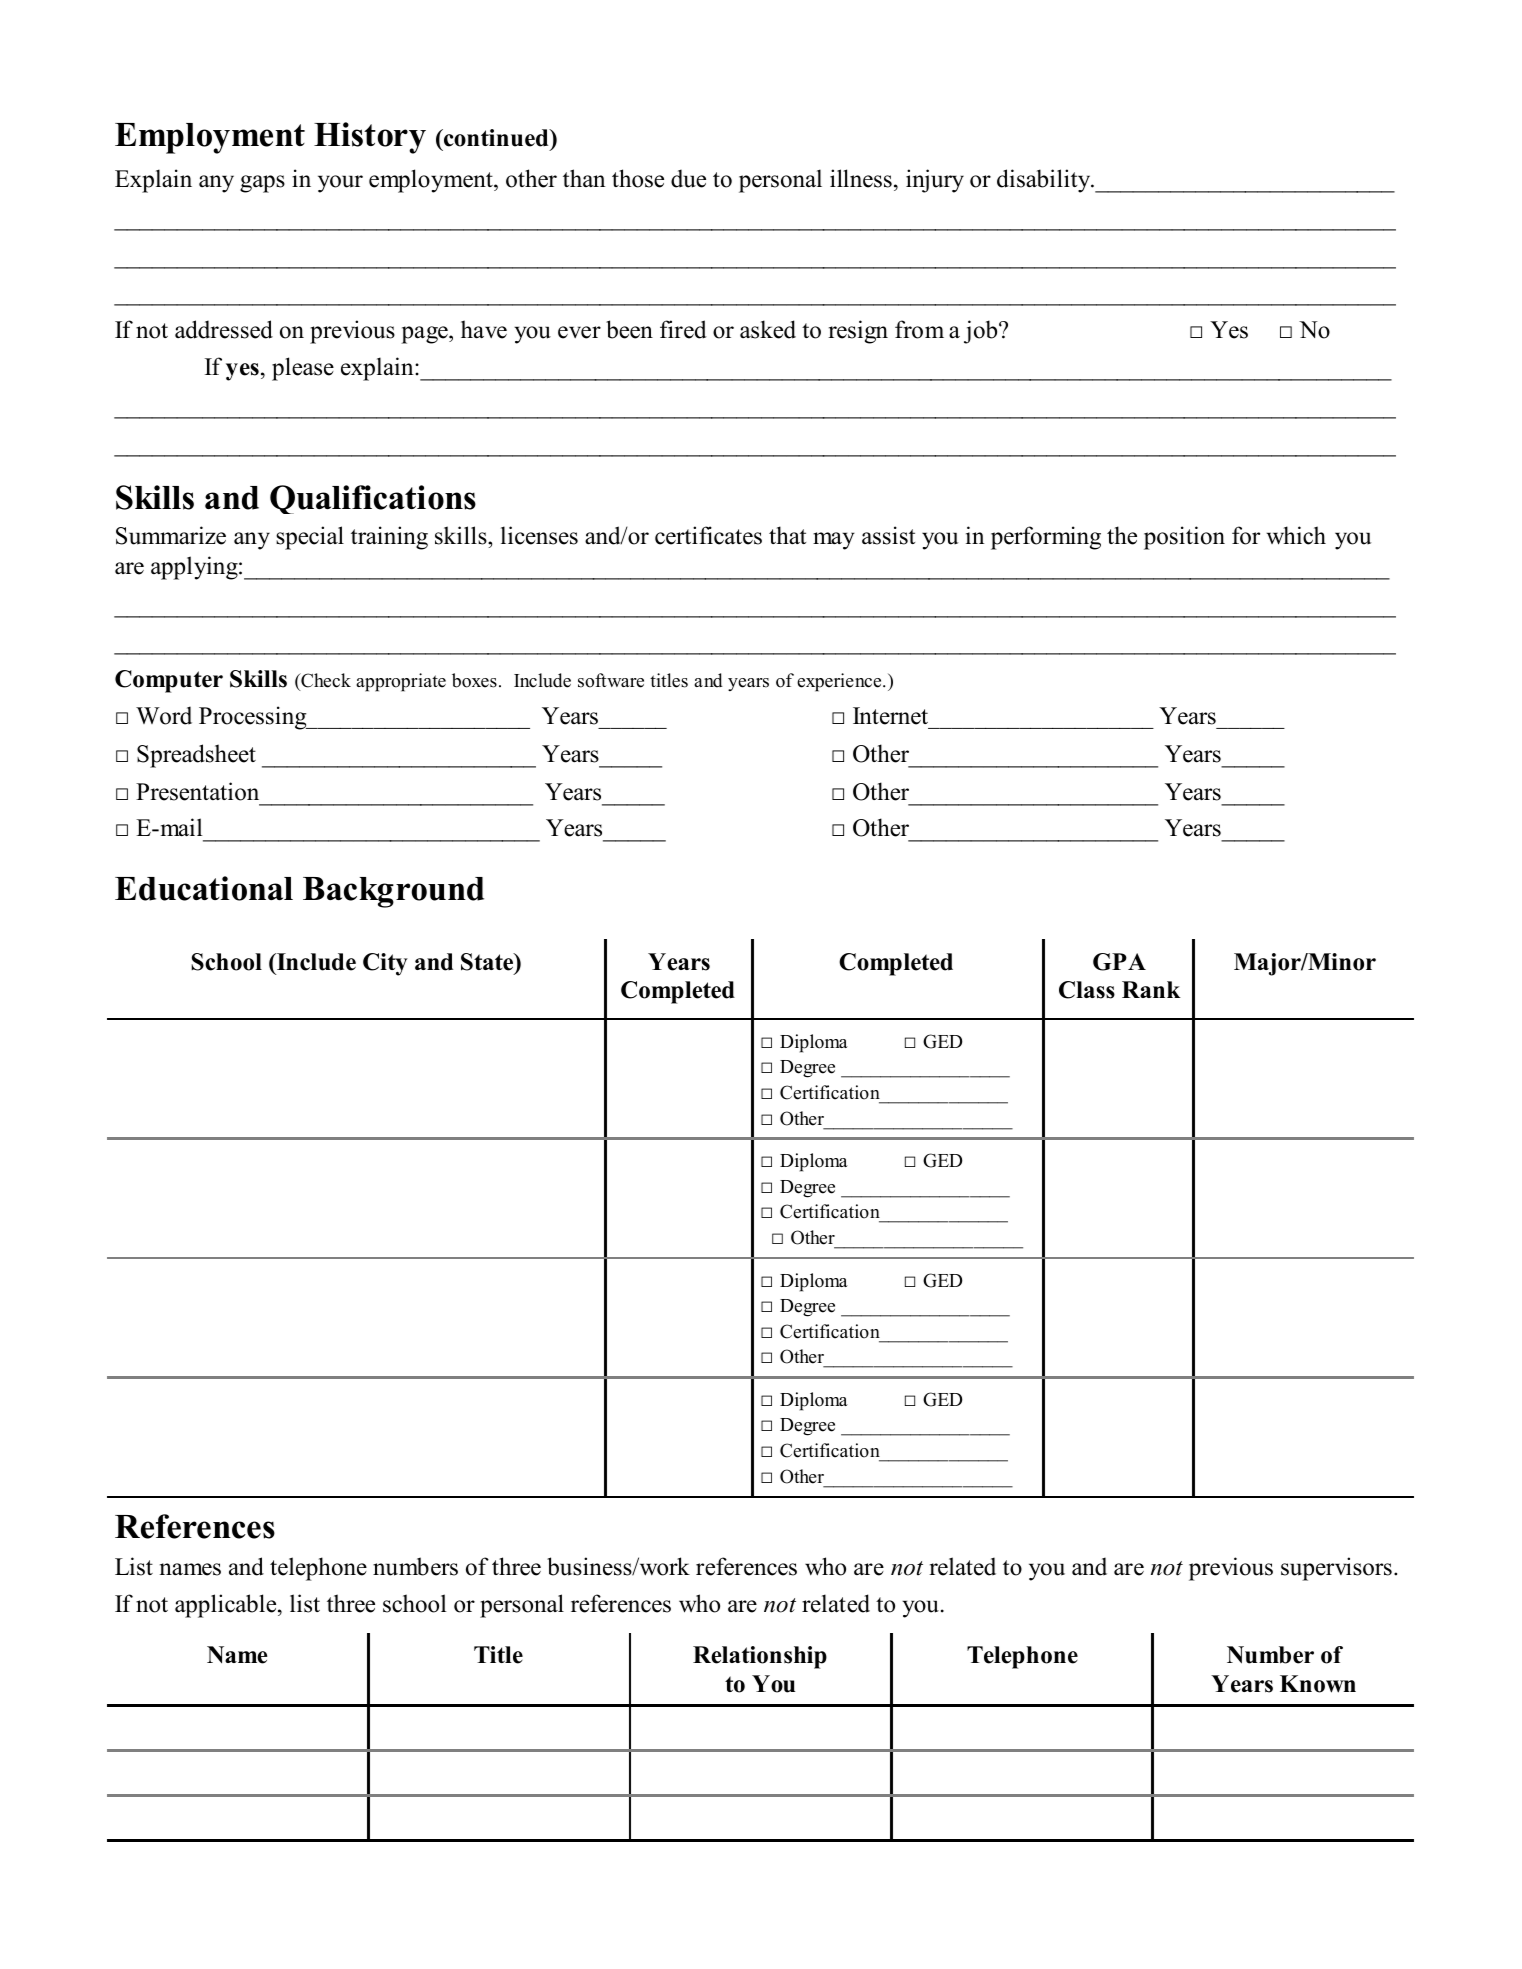  What do you see at coordinates (227, 1606) in the document?
I see `applicable` at bounding box center [227, 1606].
